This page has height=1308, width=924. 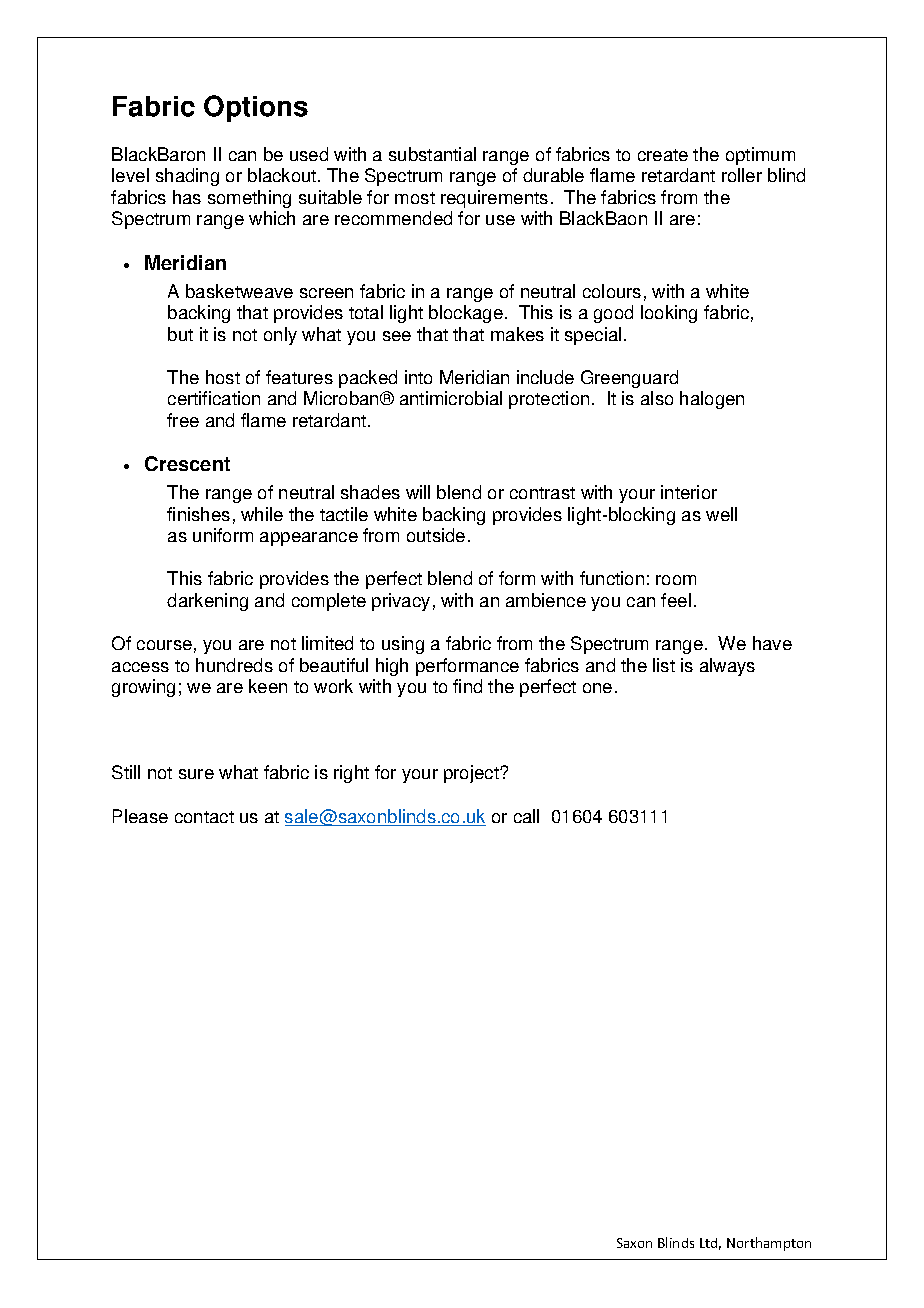 I want to click on call, so click(x=526, y=816).
